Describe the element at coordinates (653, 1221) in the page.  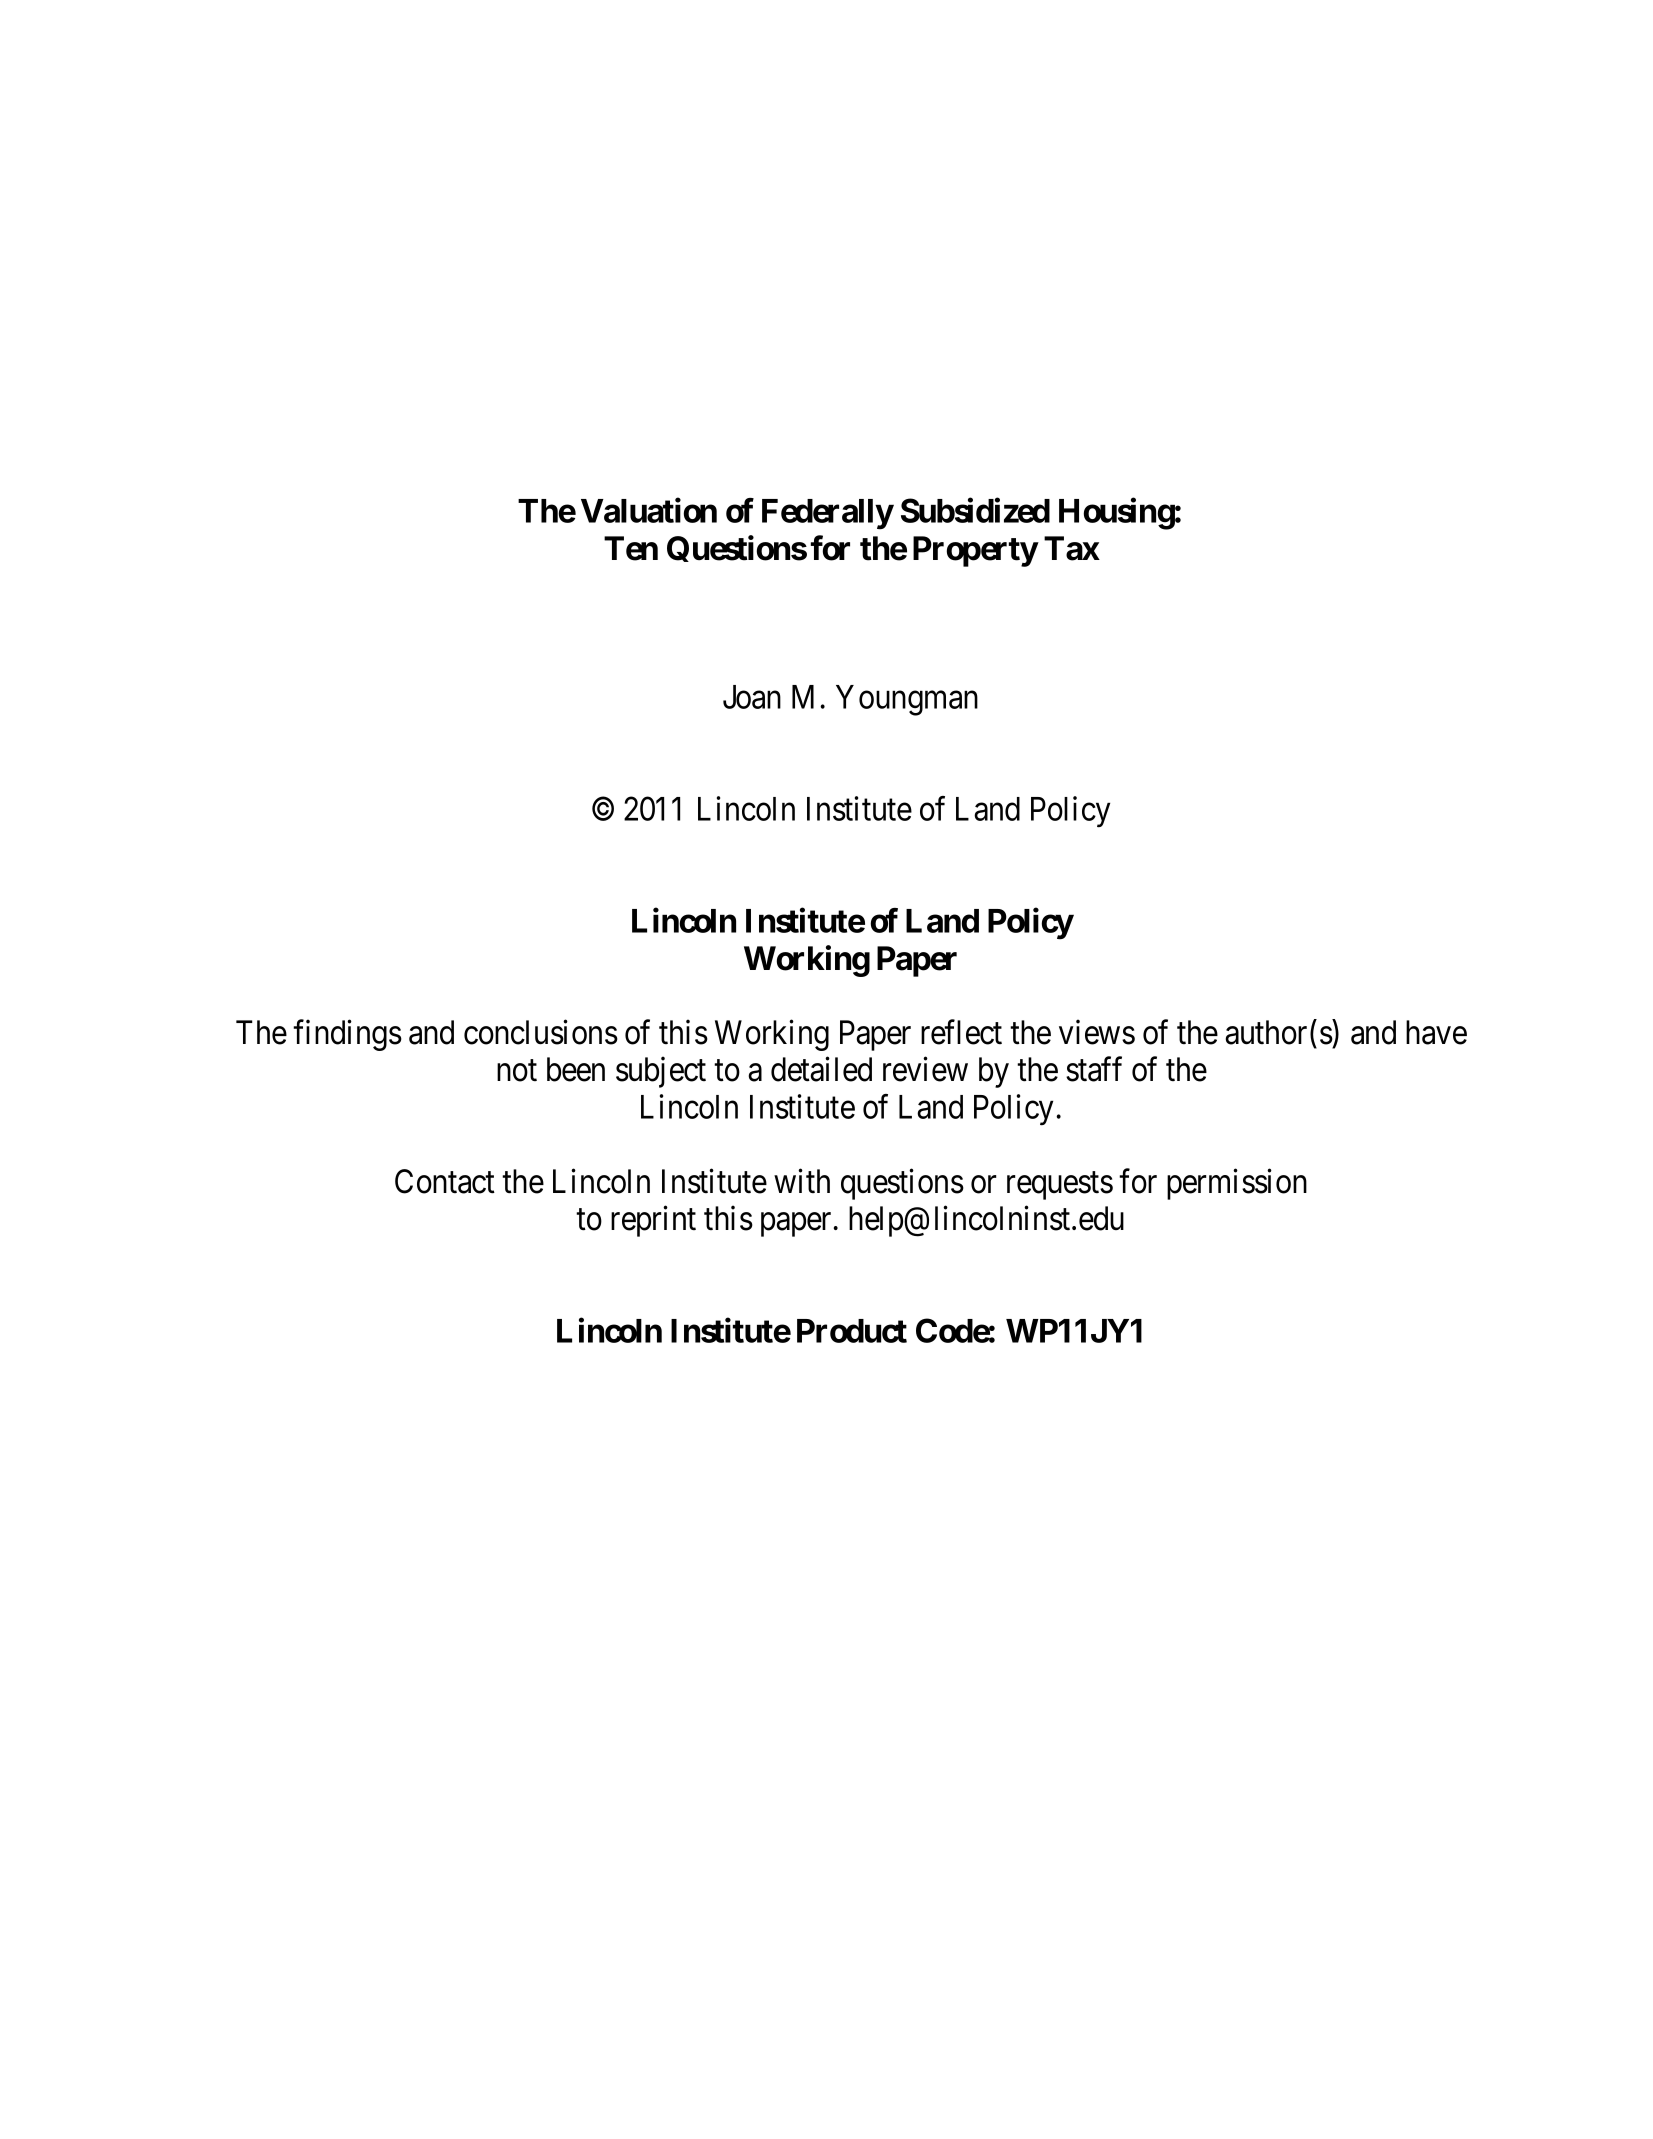
I see `reprint` at that location.
